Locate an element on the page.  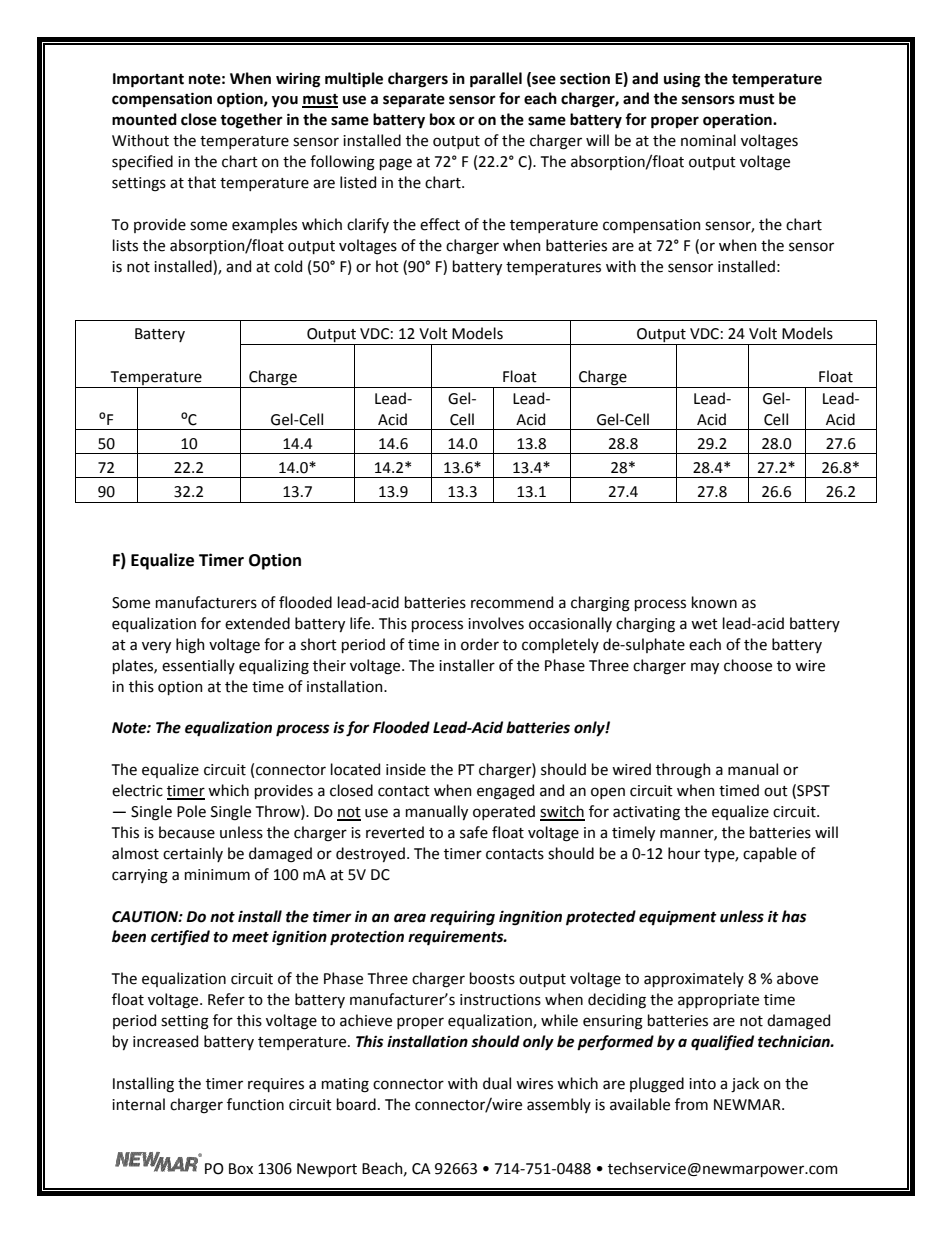
Pole is located at coordinates (191, 811).
